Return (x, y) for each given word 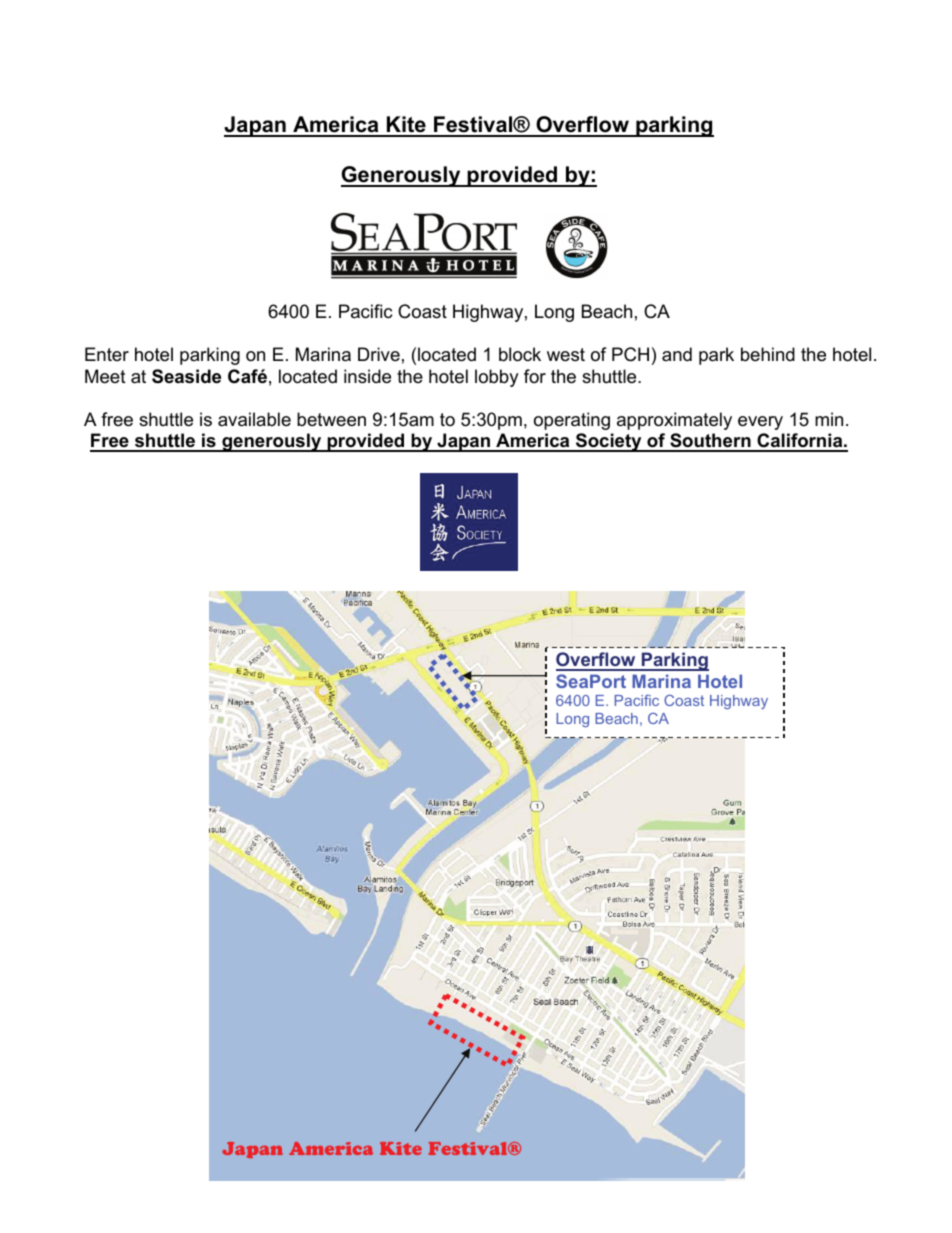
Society (609, 442)
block (520, 354)
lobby (497, 378)
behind (768, 354)
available (254, 419)
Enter (107, 354)
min (829, 419)
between (331, 419)
